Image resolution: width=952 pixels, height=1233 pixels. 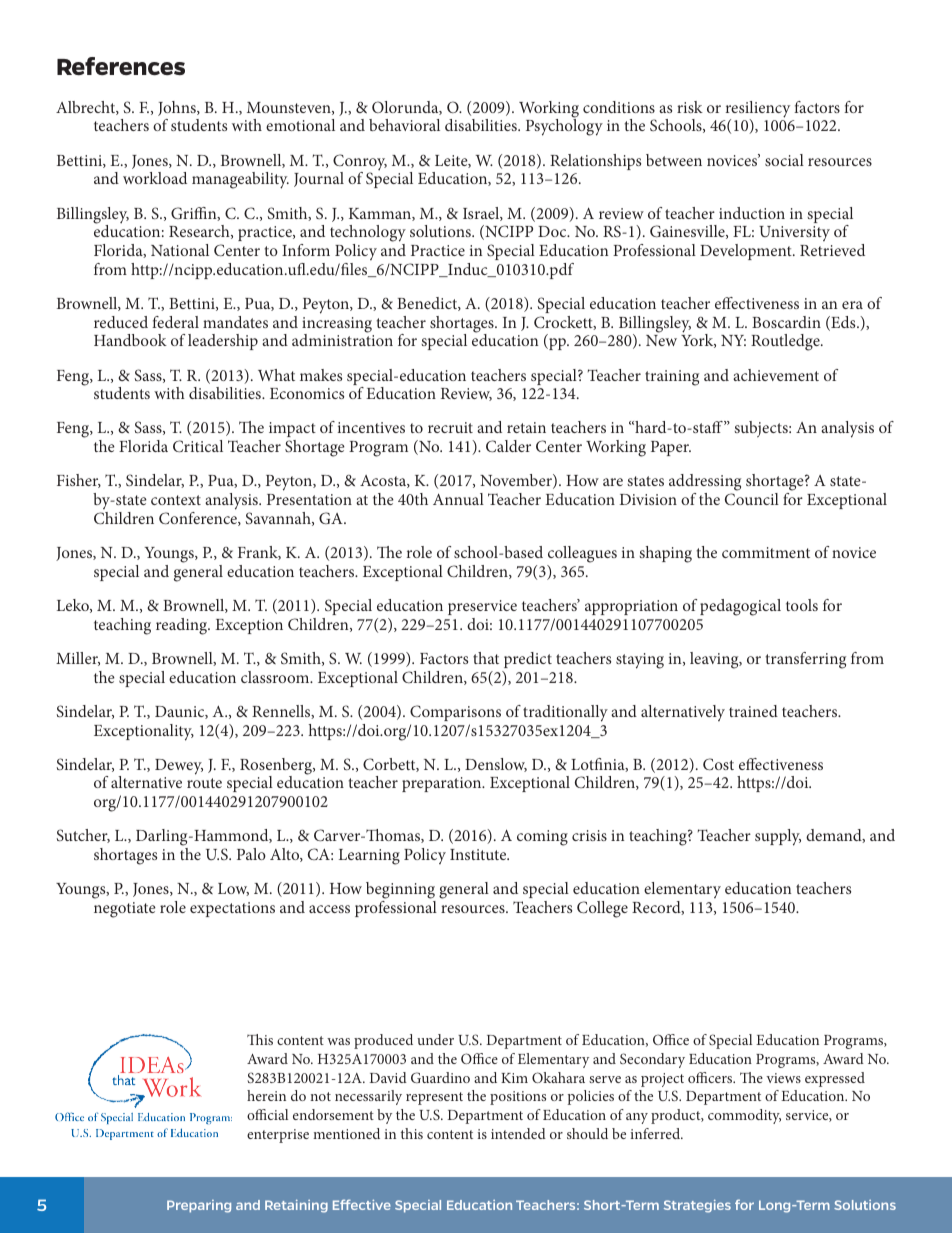 I want to click on pedagogical, so click(x=740, y=607).
